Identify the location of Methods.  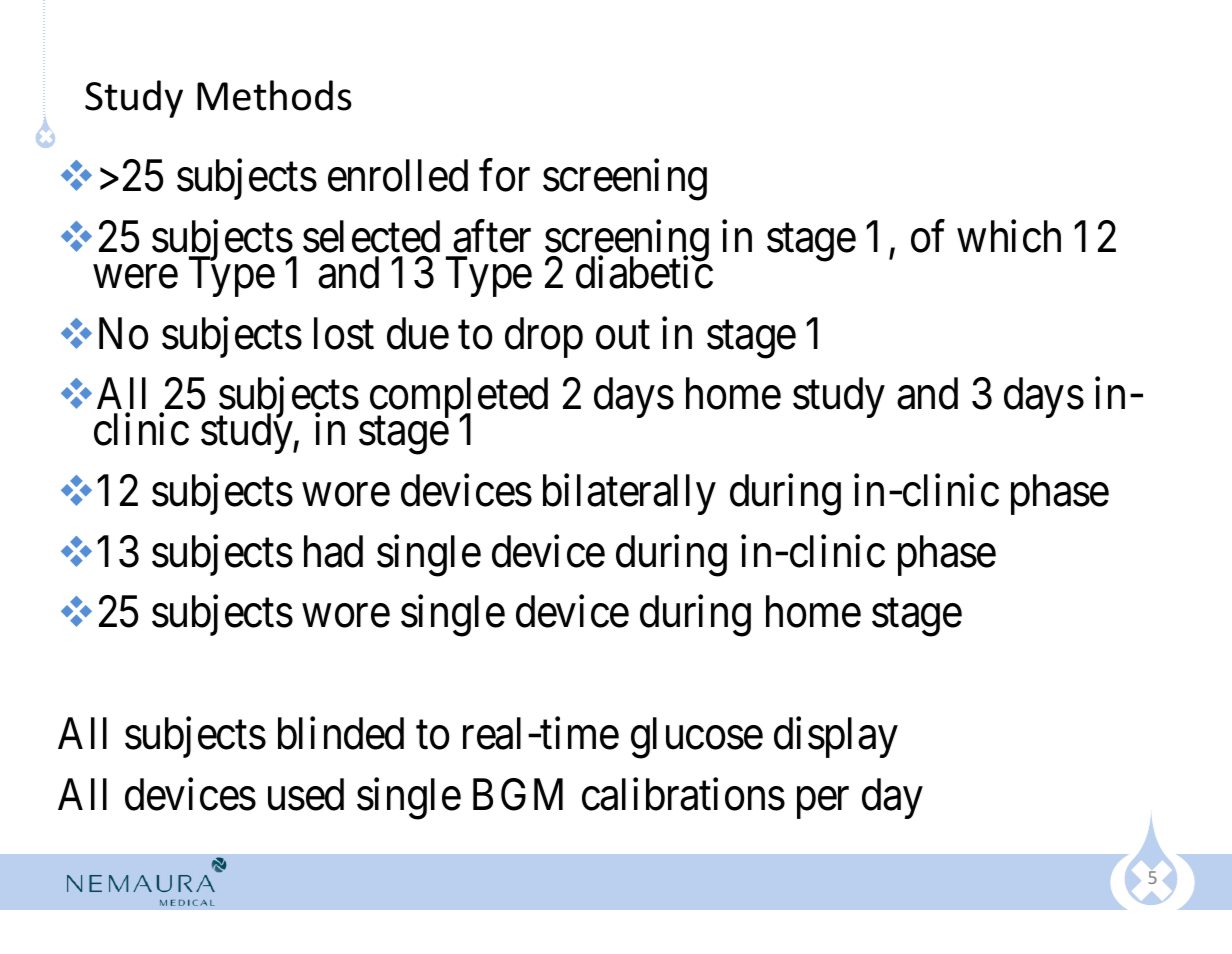
(274, 95).
